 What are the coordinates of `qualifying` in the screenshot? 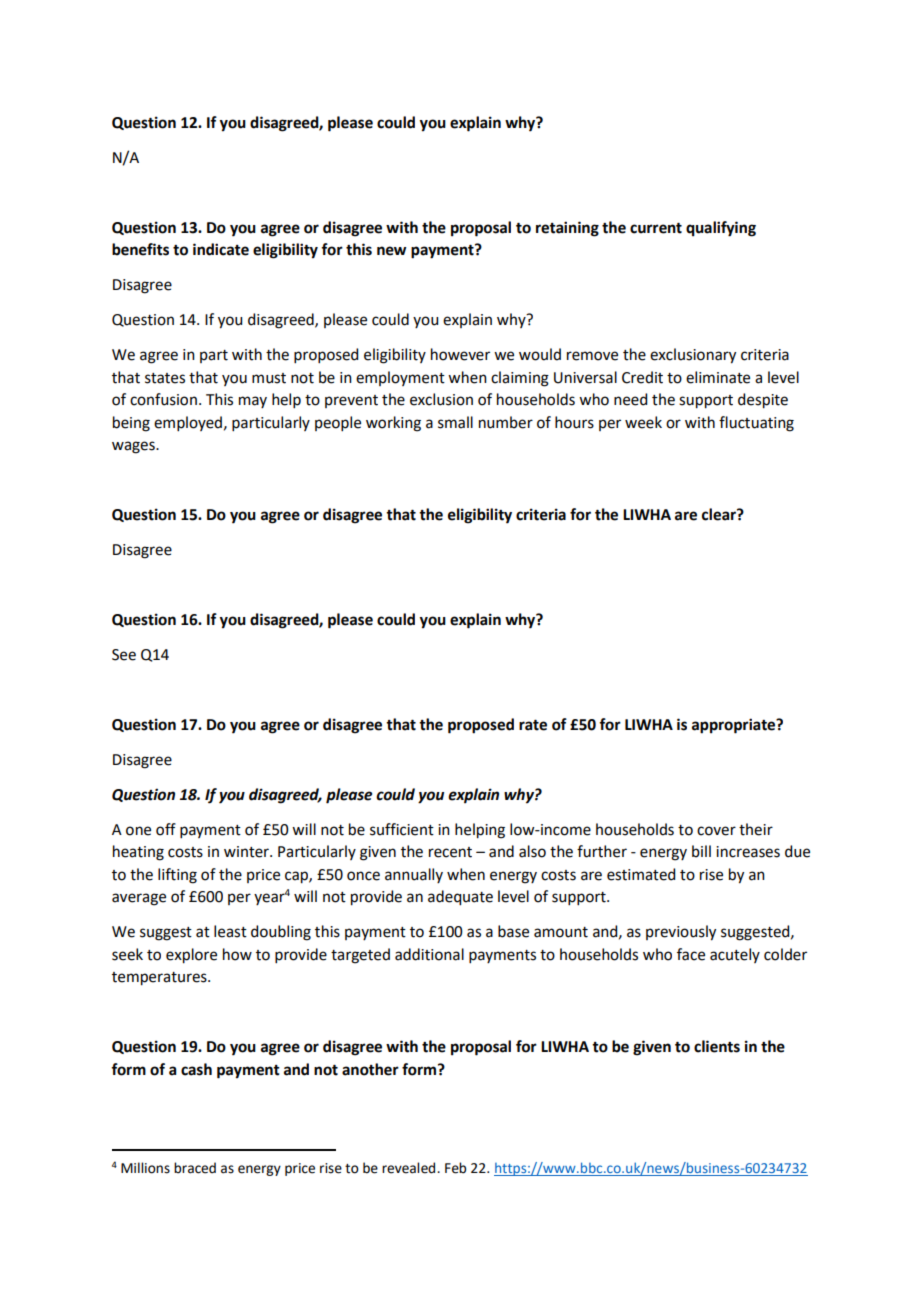 It's located at (721, 229).
